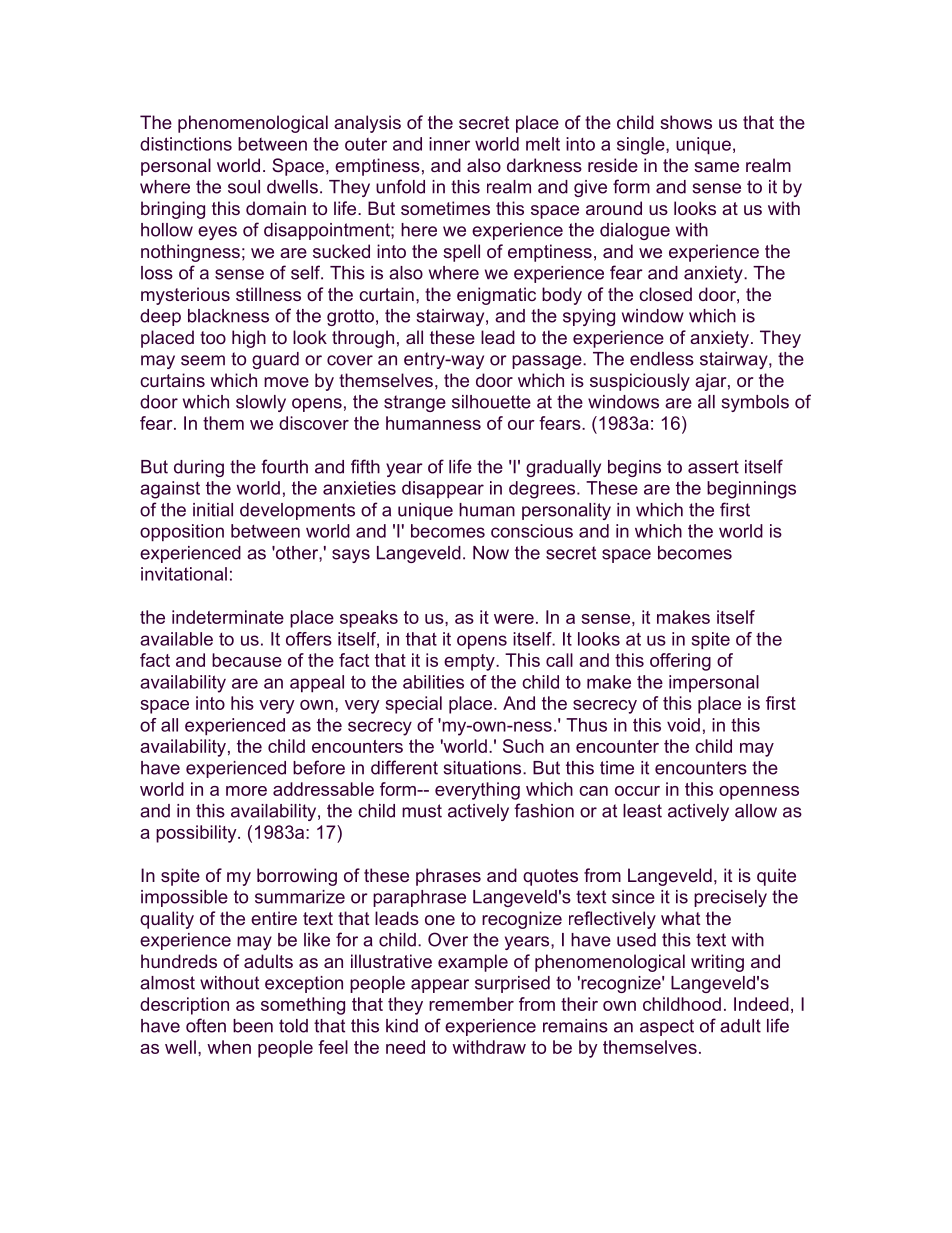 The image size is (952, 1233). What do you see at coordinates (667, 1027) in the image?
I see `aspect` at bounding box center [667, 1027].
